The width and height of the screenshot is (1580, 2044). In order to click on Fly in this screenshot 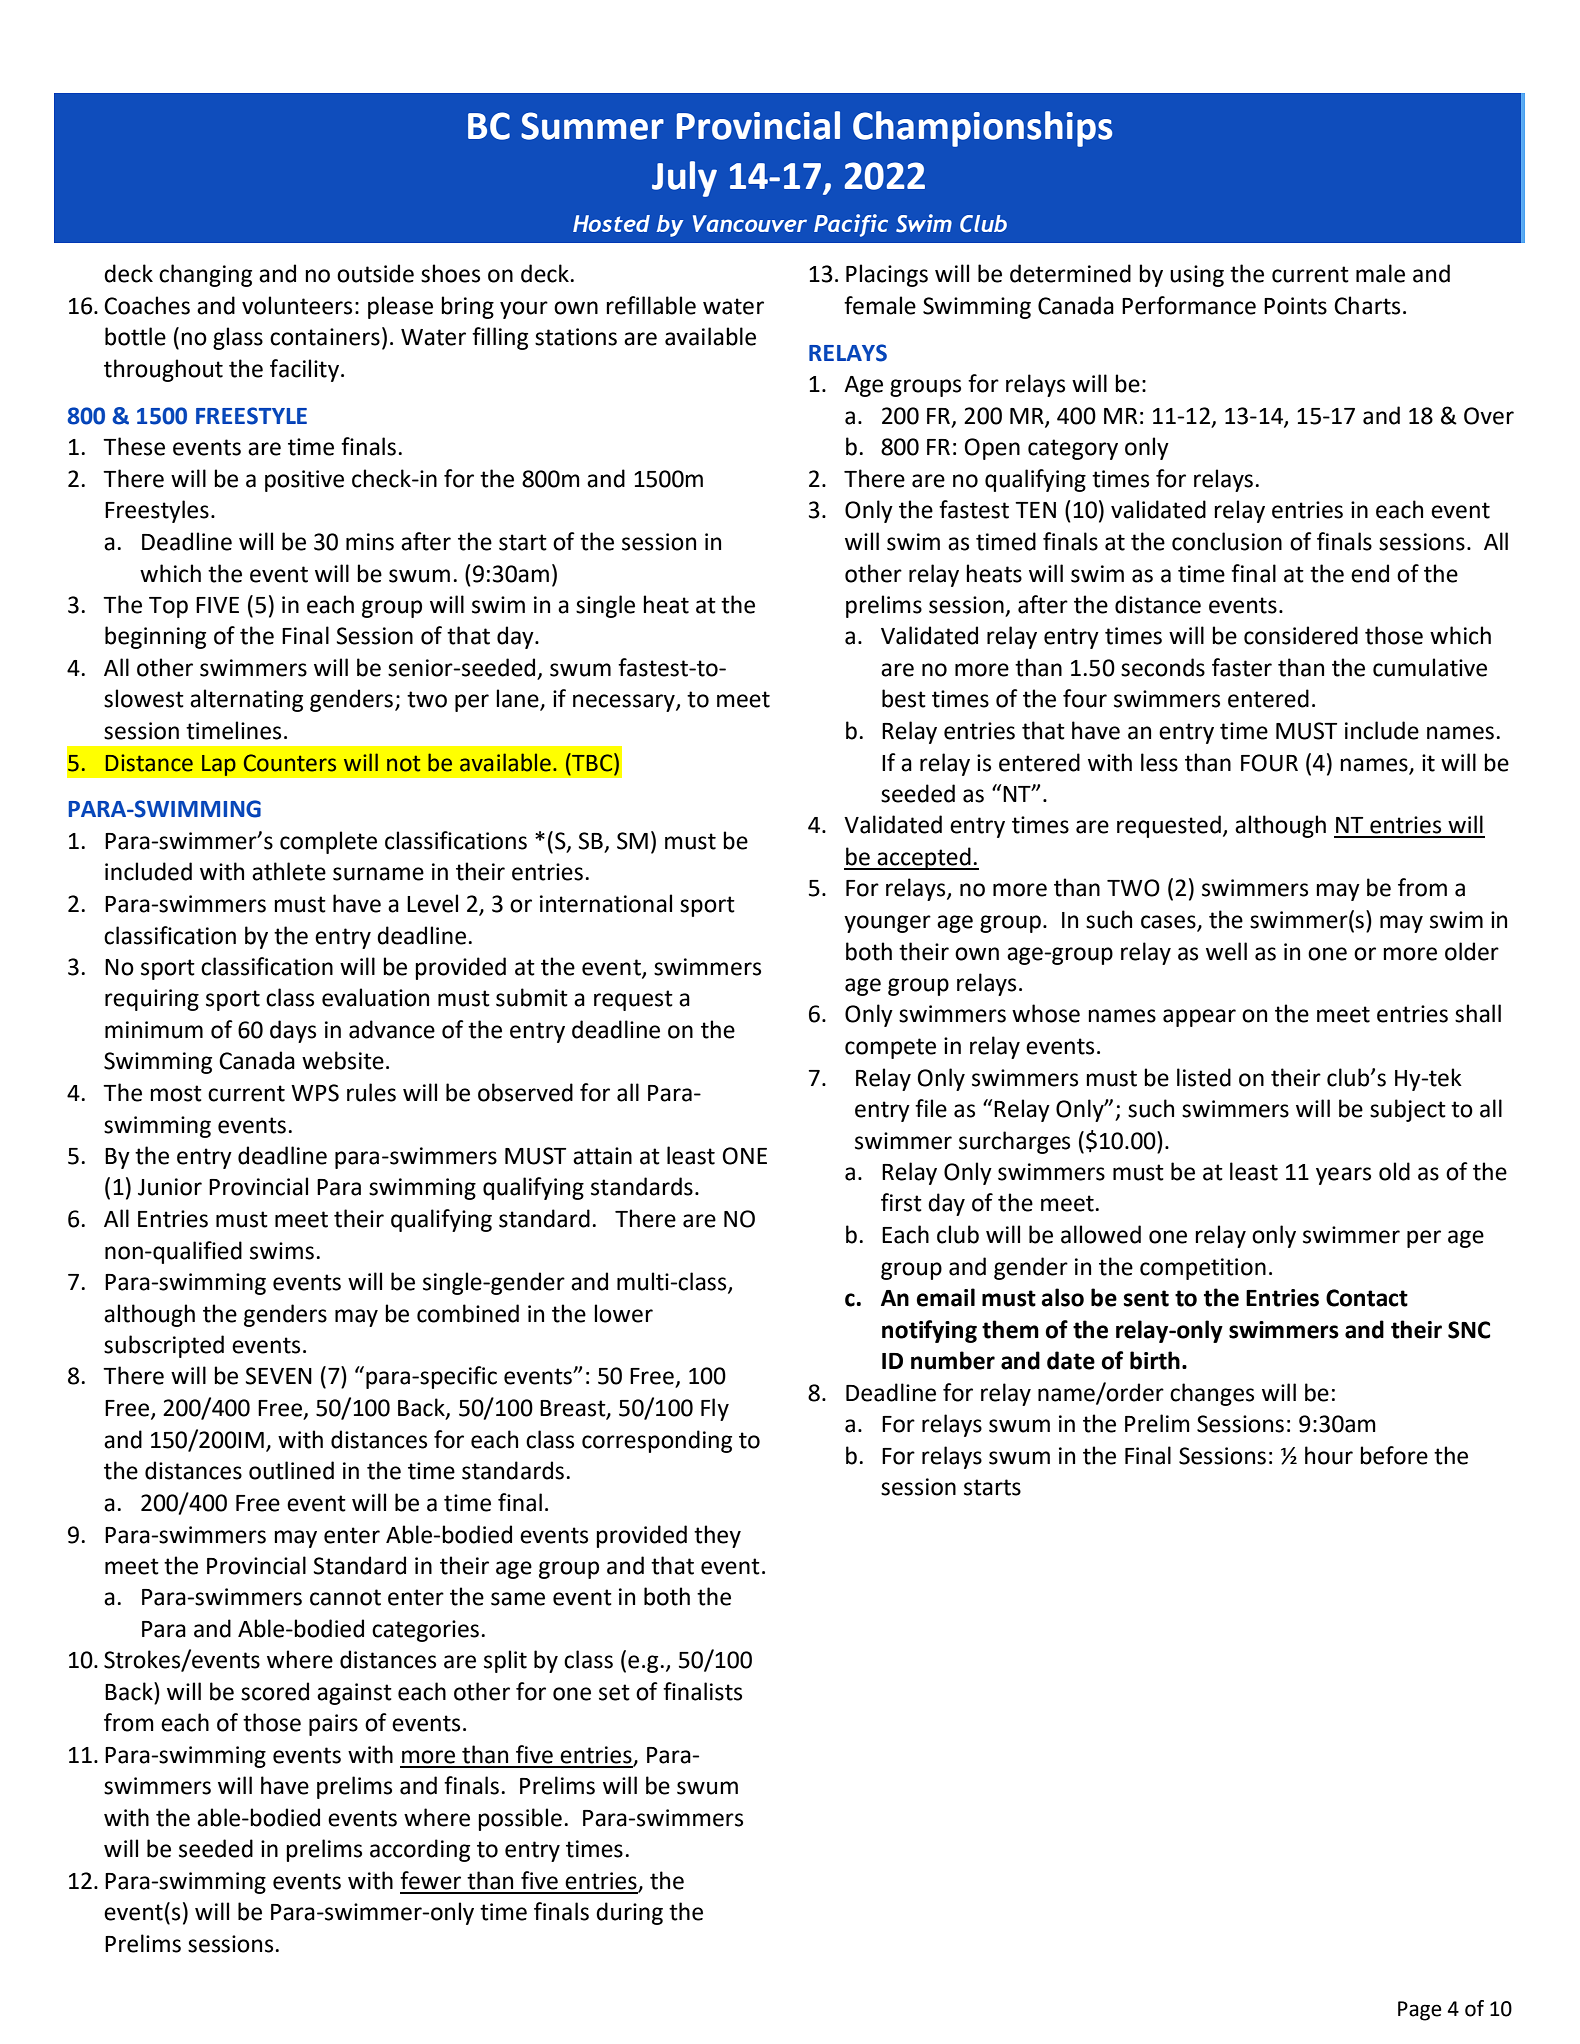, I will do `click(715, 1409)`.
